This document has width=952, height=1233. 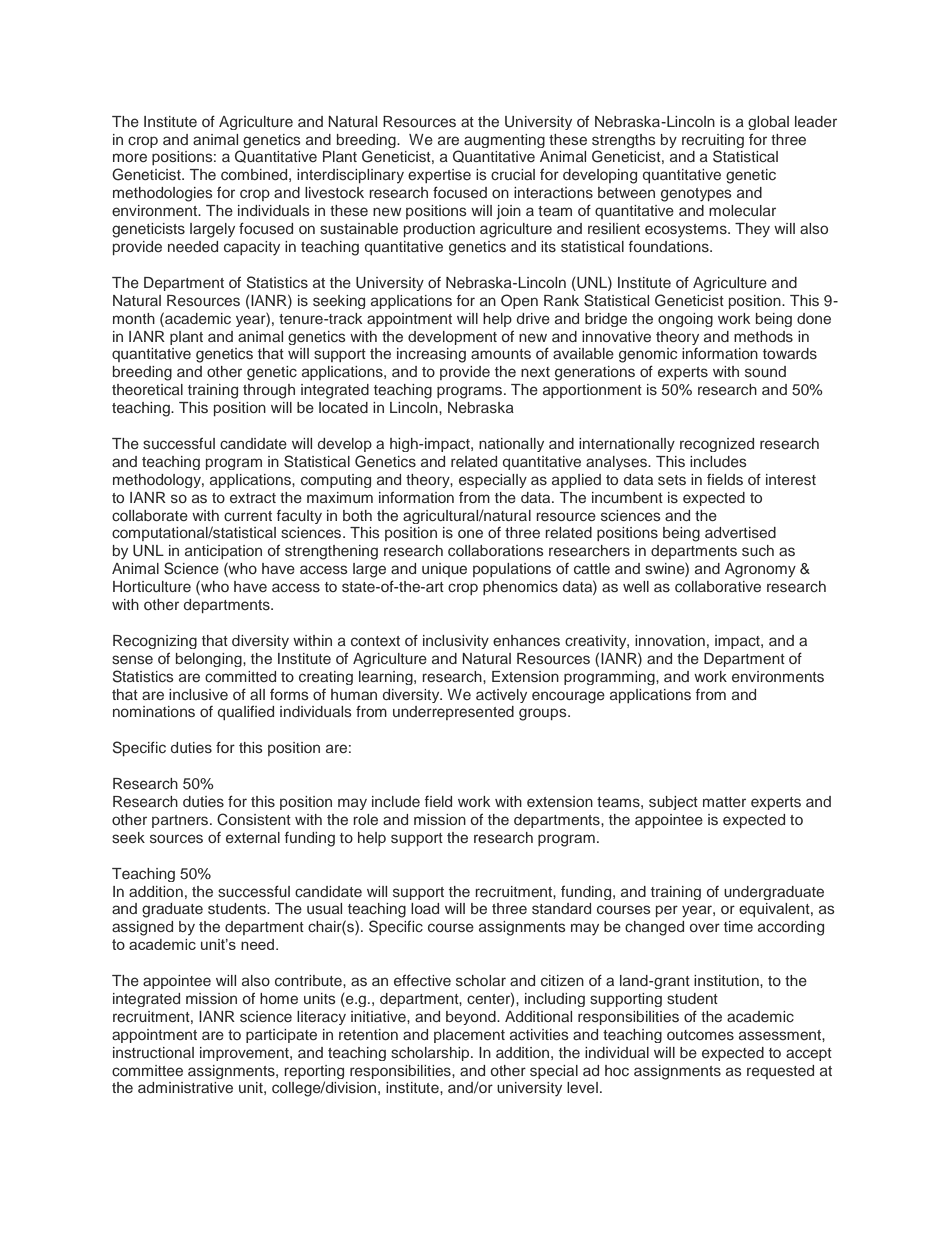 I want to click on Horticulture, so click(x=152, y=586).
